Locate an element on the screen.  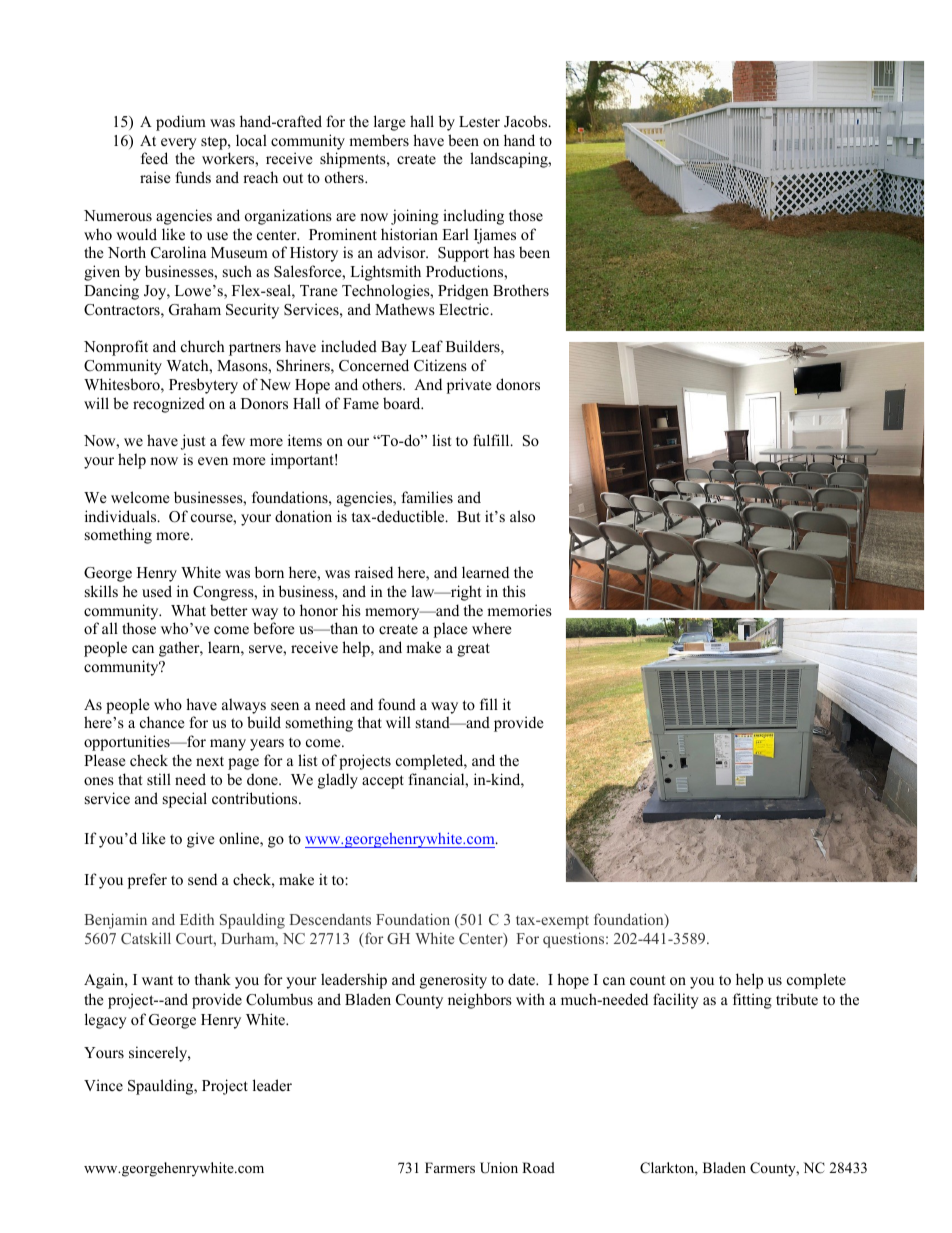
Road is located at coordinates (538, 1167).
